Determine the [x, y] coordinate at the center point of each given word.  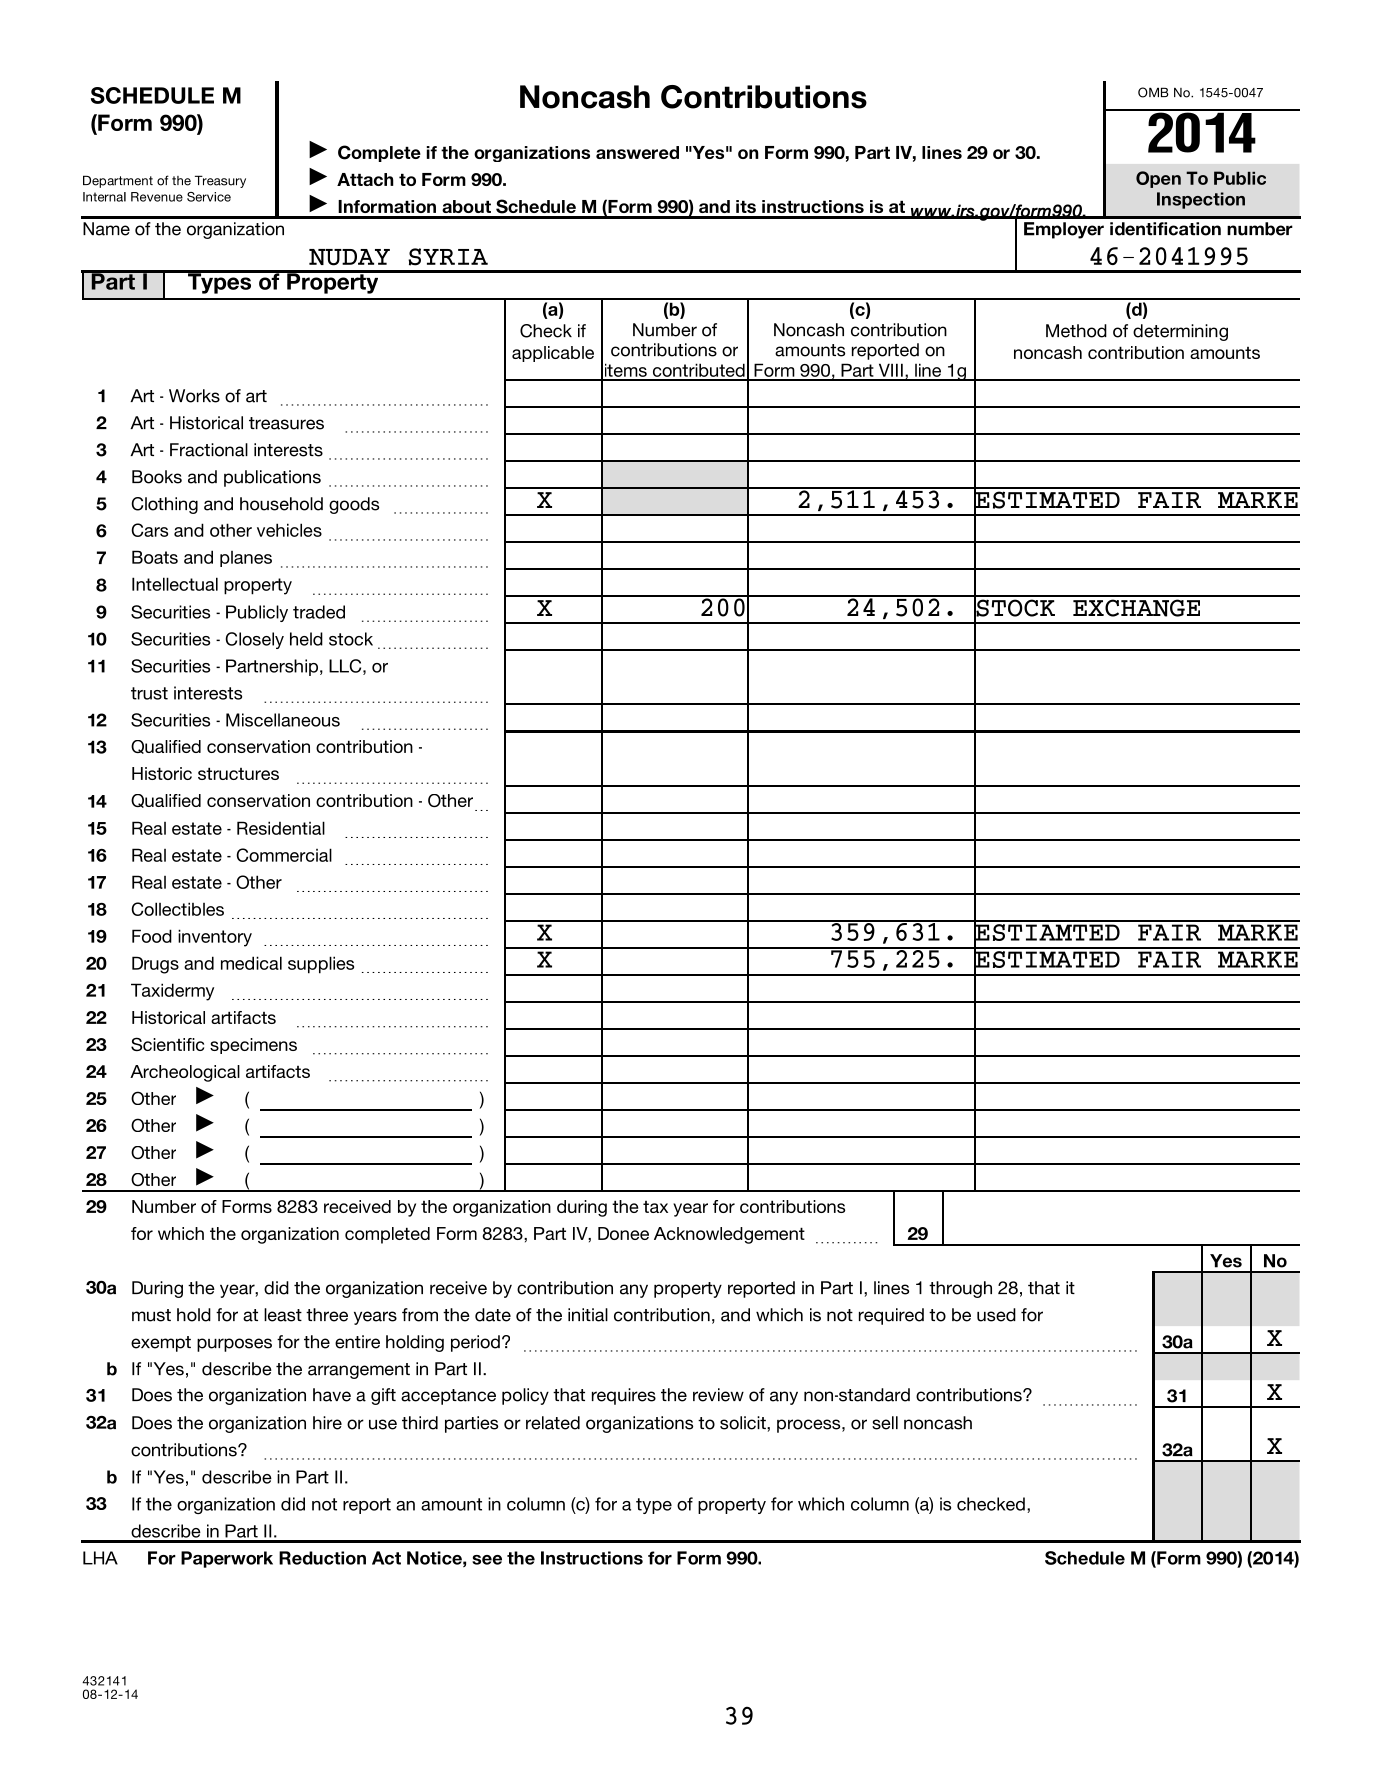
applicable [553, 354]
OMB [1153, 92]
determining [1180, 332]
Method [1076, 331]
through [960, 1289]
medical [251, 963]
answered [637, 152]
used [996, 1315]
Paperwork [227, 1559]
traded [319, 612]
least [283, 1315]
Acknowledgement [729, 1235]
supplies [321, 965]
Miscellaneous [283, 720]
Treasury [220, 181]
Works [194, 396]
